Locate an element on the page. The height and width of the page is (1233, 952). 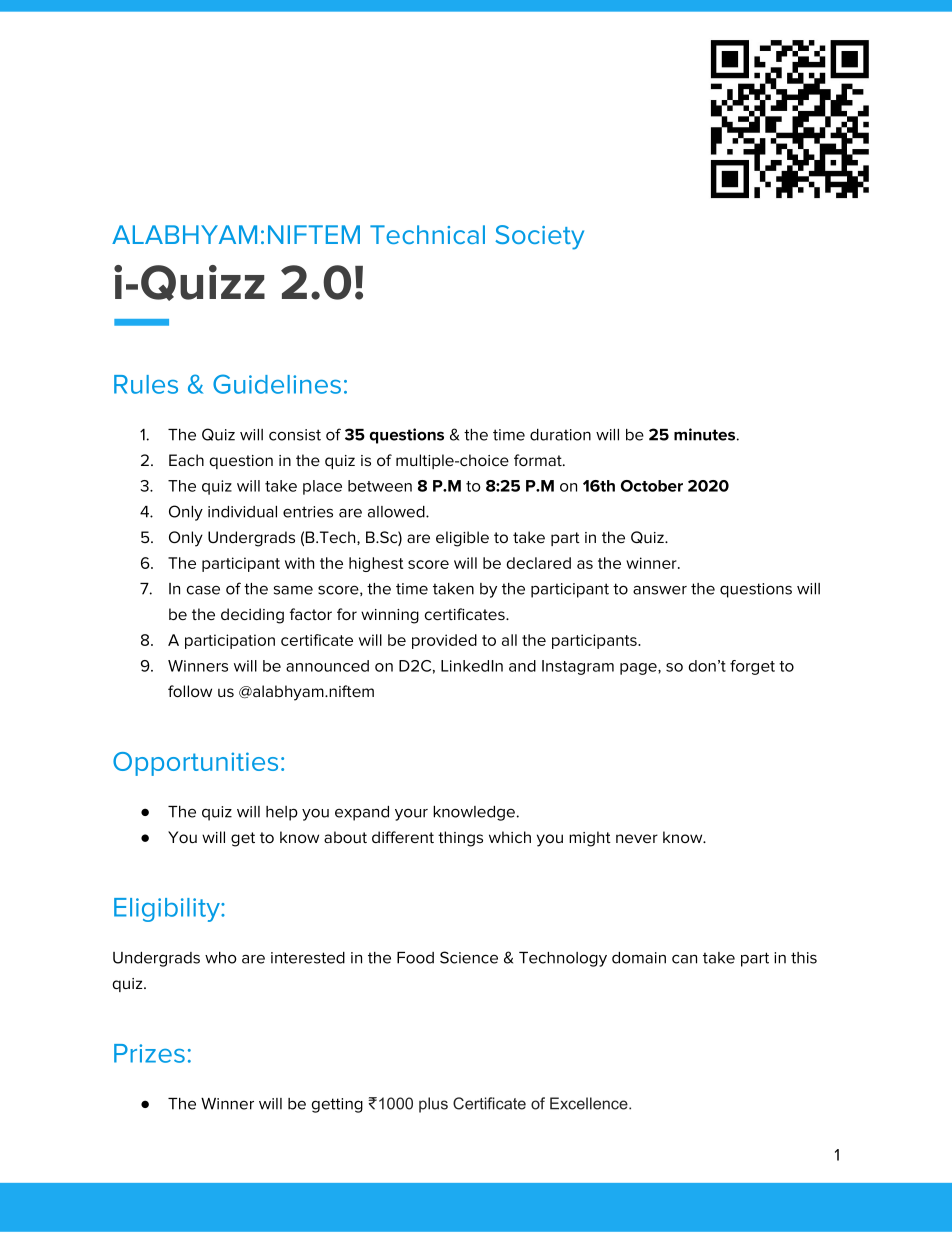
things is located at coordinates (460, 839).
